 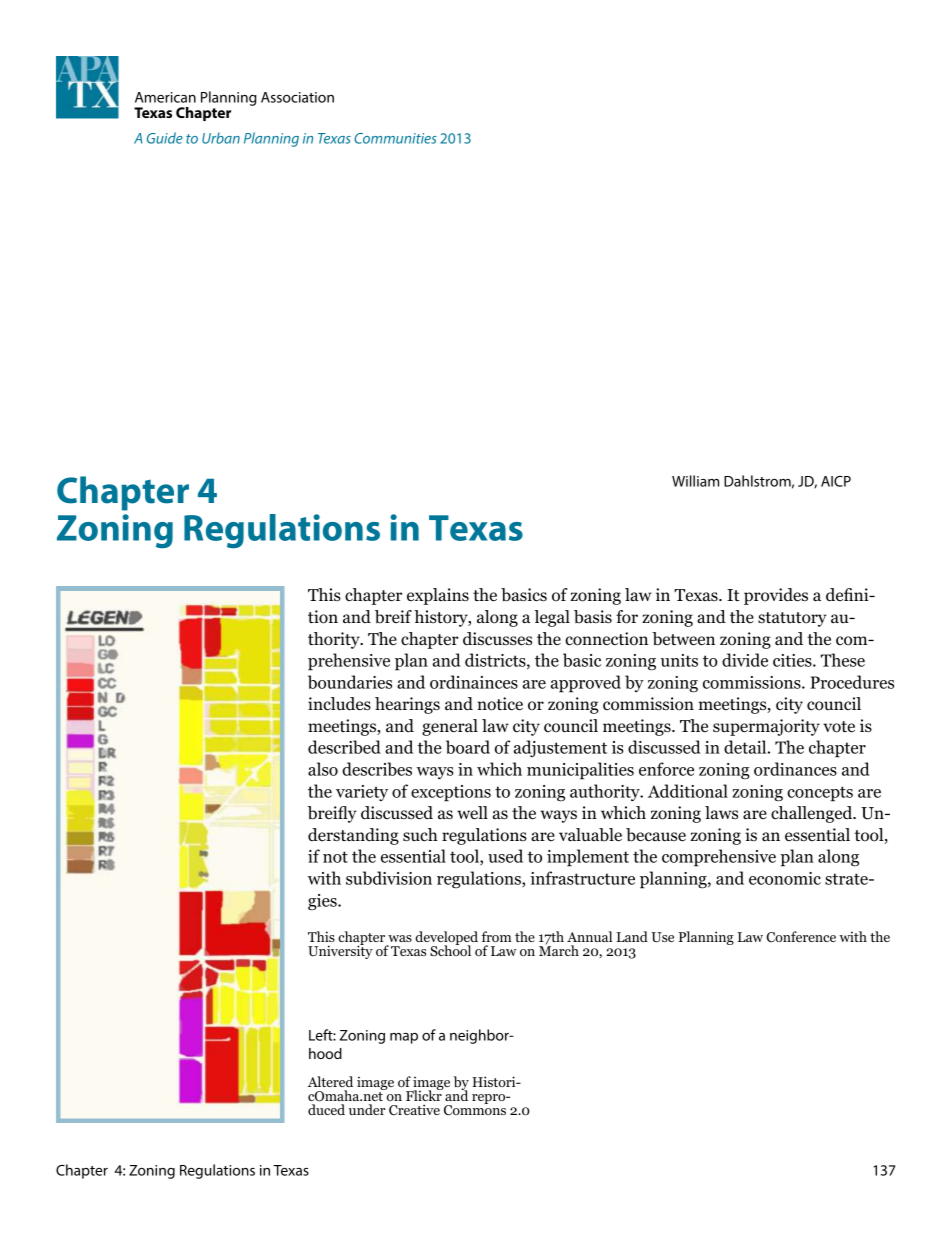 What do you see at coordinates (395, 138) in the screenshot?
I see `Communities` at bounding box center [395, 138].
